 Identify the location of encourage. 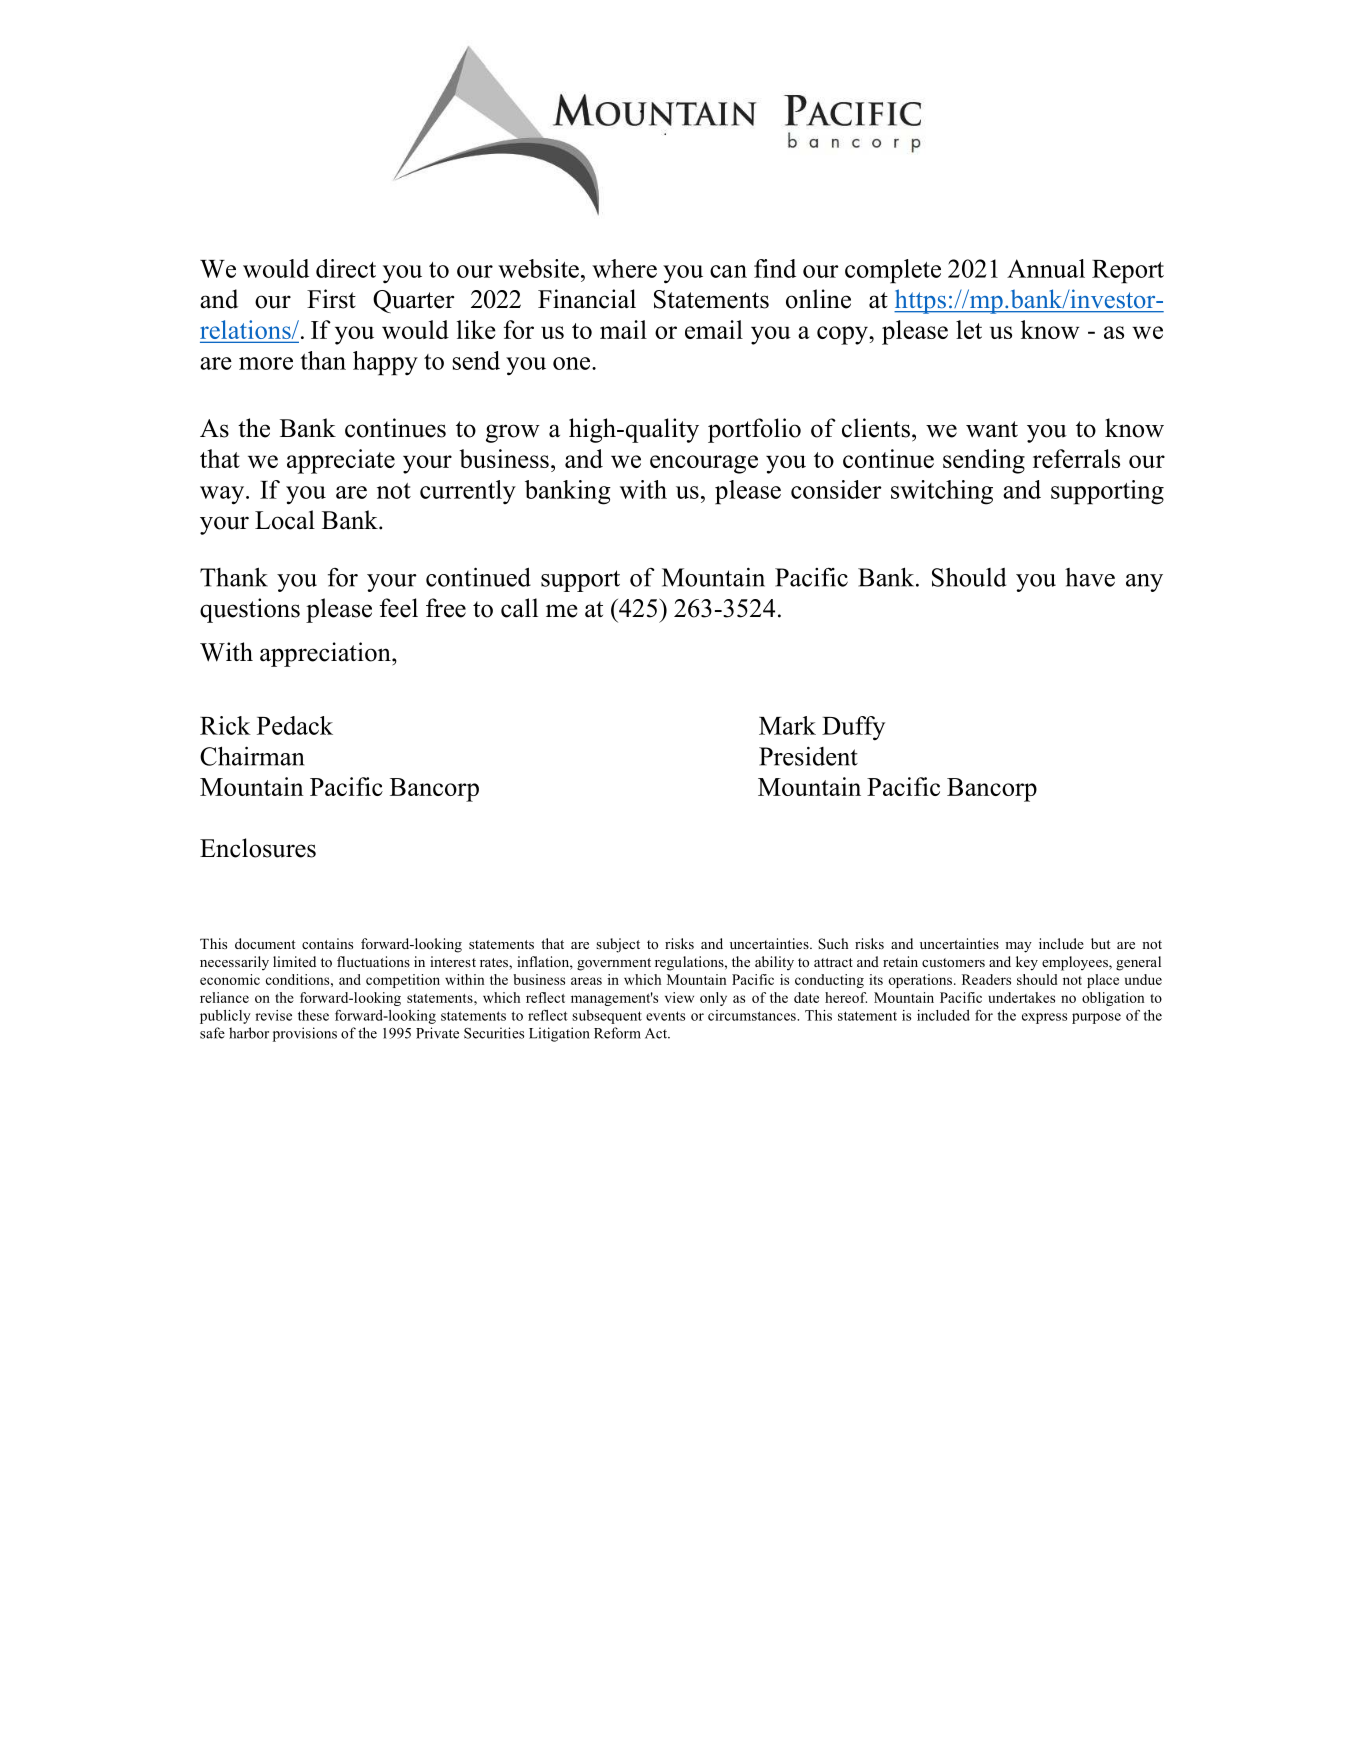
(704, 464).
